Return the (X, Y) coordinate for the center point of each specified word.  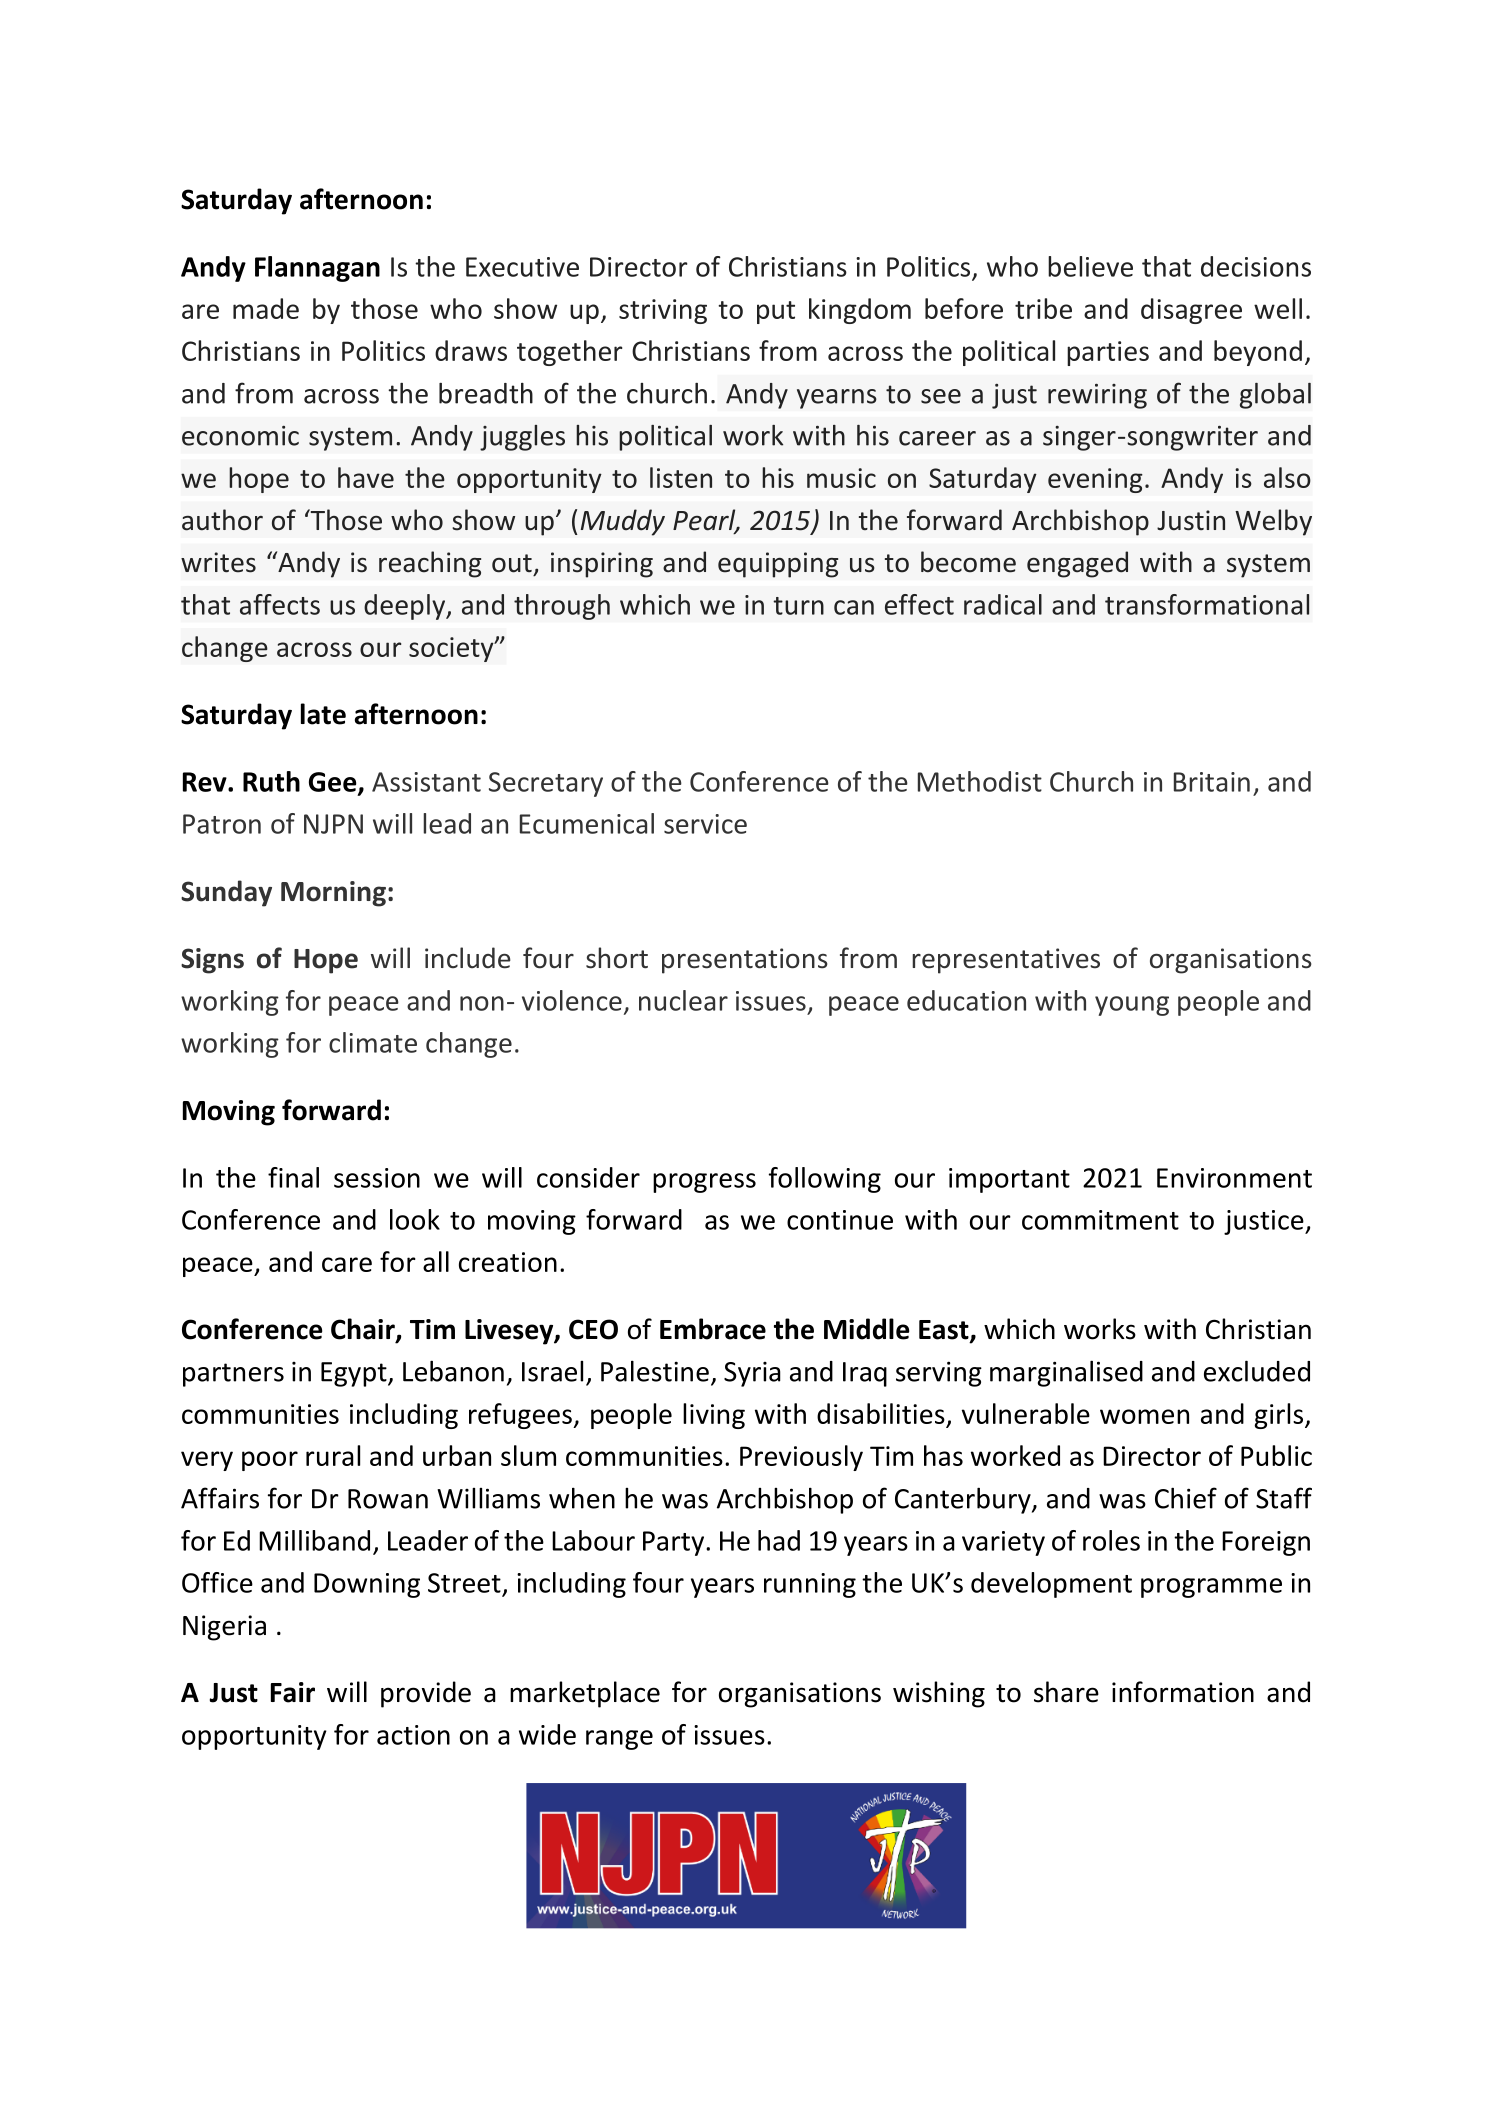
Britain (1212, 782)
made (266, 308)
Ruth (271, 781)
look (415, 1219)
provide (426, 1694)
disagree (1191, 311)
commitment (1100, 1220)
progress (704, 1183)
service (705, 824)
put (776, 312)
